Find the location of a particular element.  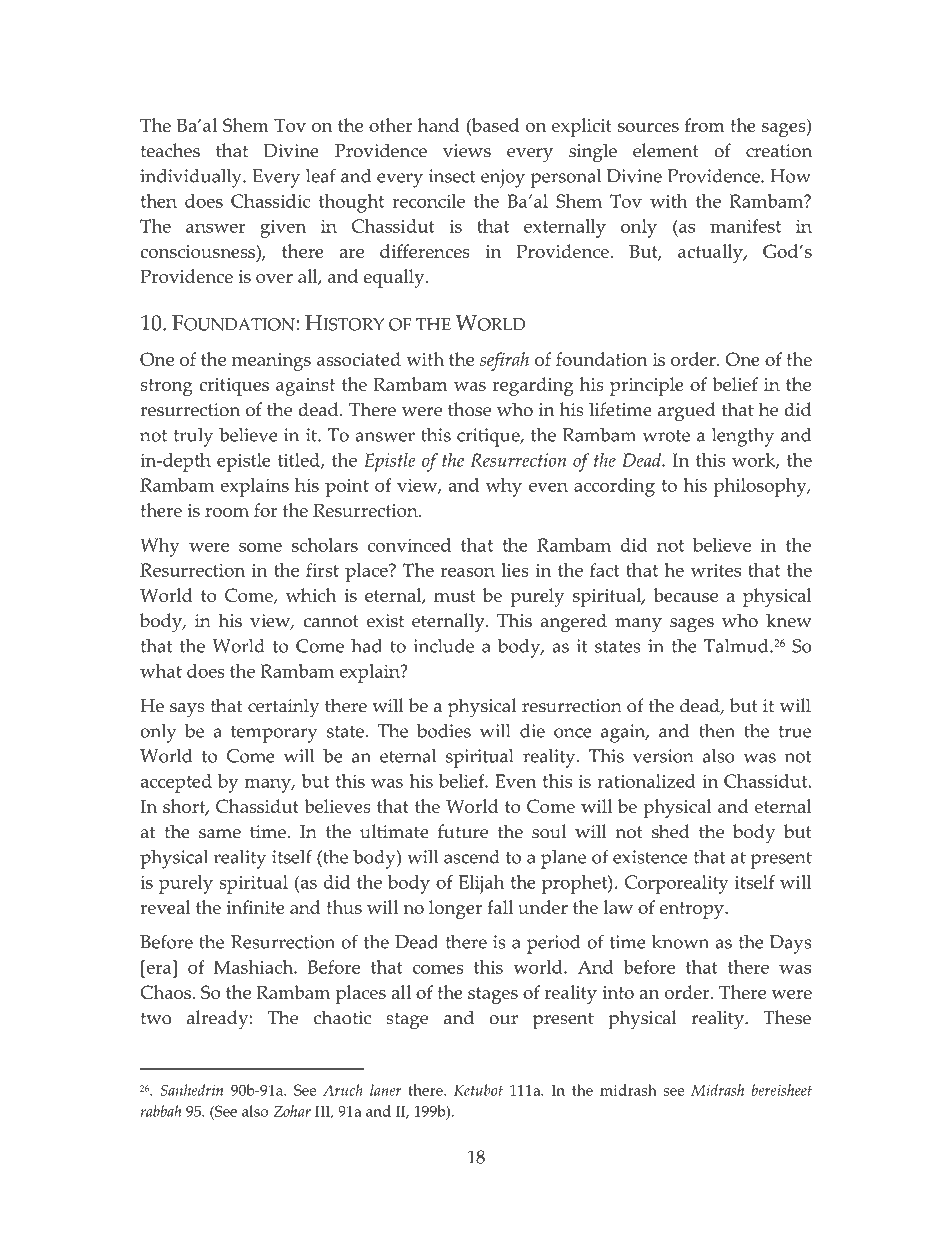

bodies is located at coordinates (444, 731).
